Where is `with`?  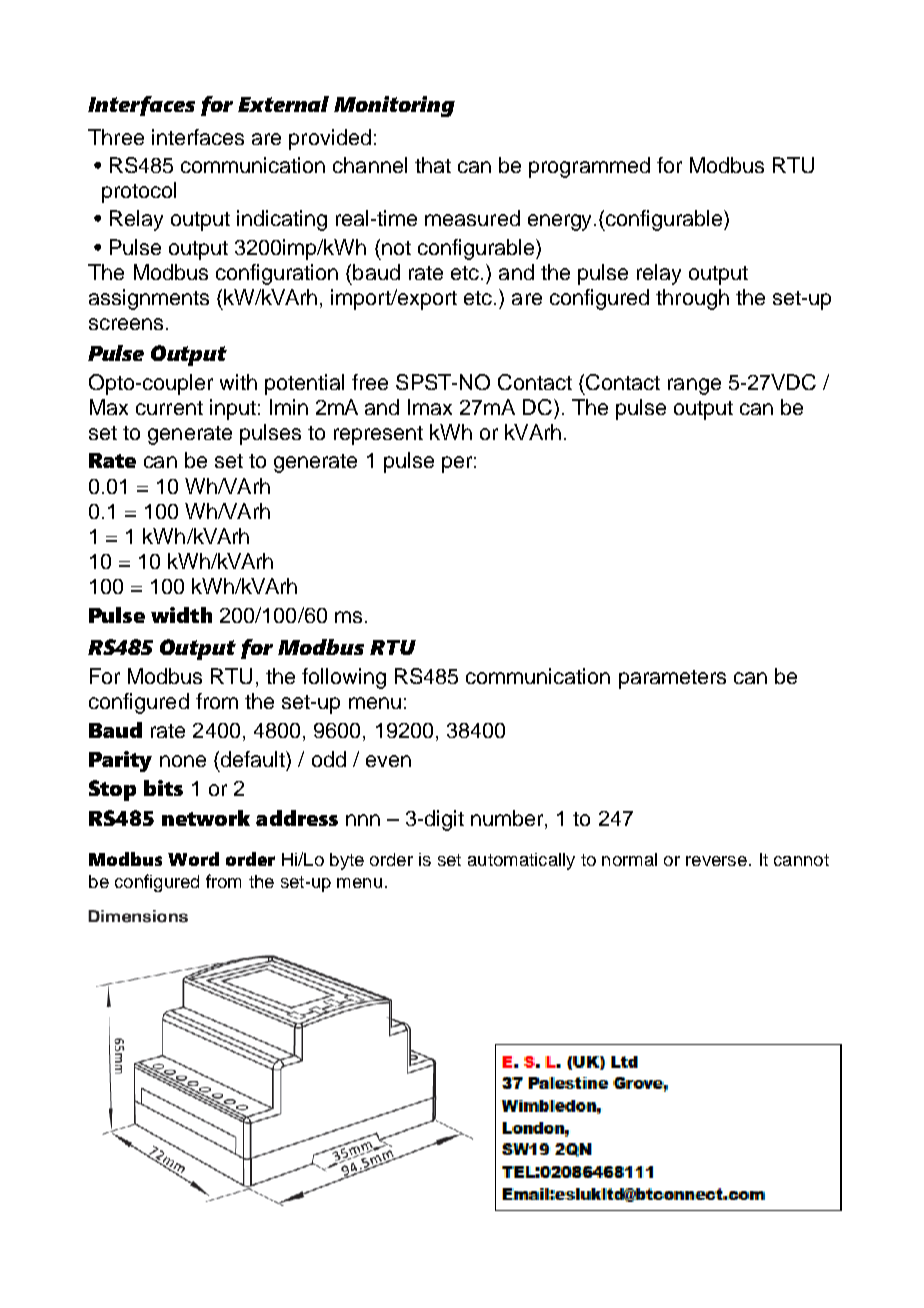
with is located at coordinates (238, 382).
